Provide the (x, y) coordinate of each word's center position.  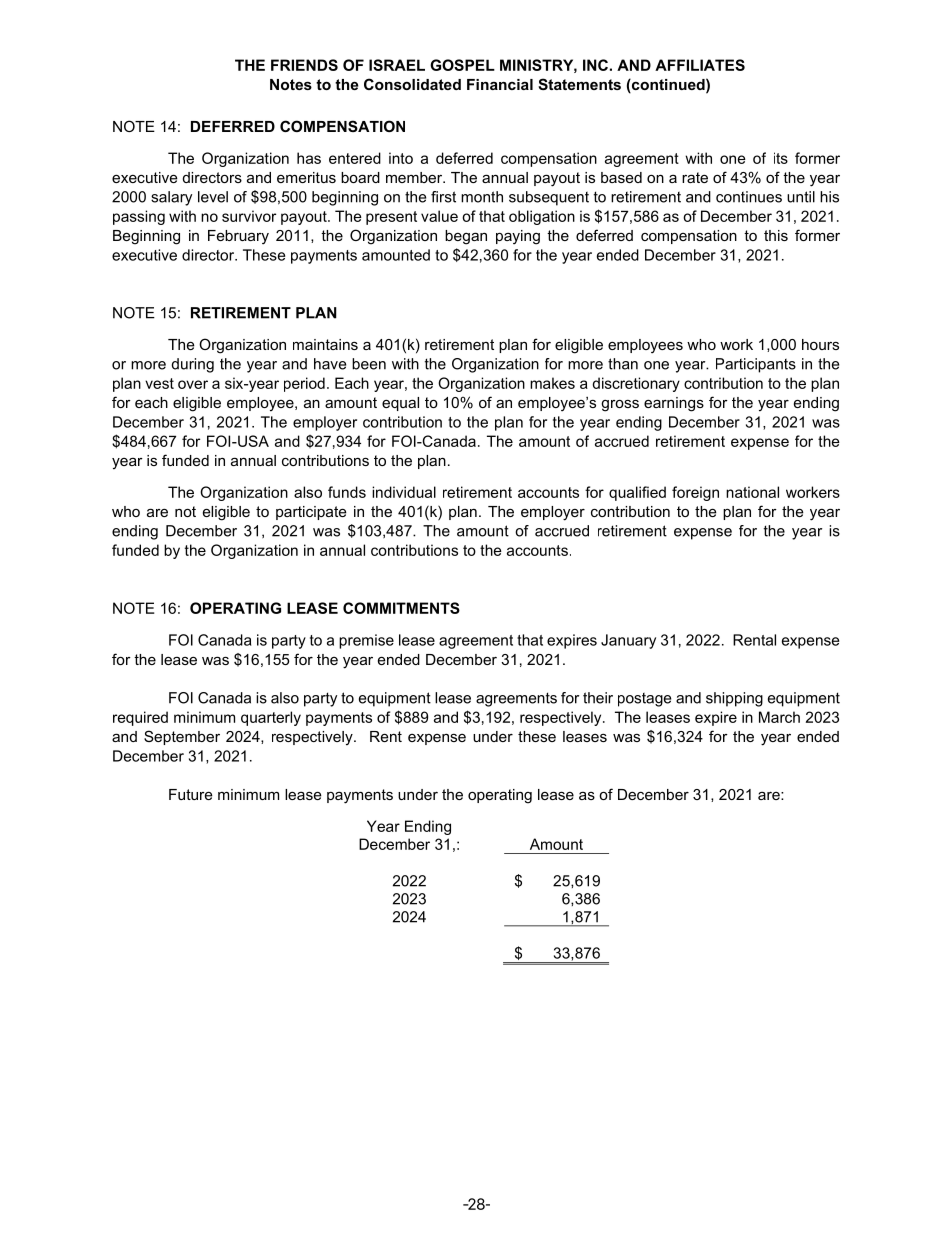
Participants (756, 365)
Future (191, 794)
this (776, 235)
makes (552, 383)
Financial (500, 84)
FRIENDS (304, 65)
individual (404, 492)
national (752, 492)
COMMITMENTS (401, 608)
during (193, 365)
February (238, 237)
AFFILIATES (700, 65)
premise (366, 641)
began (466, 237)
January (628, 641)
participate (311, 513)
